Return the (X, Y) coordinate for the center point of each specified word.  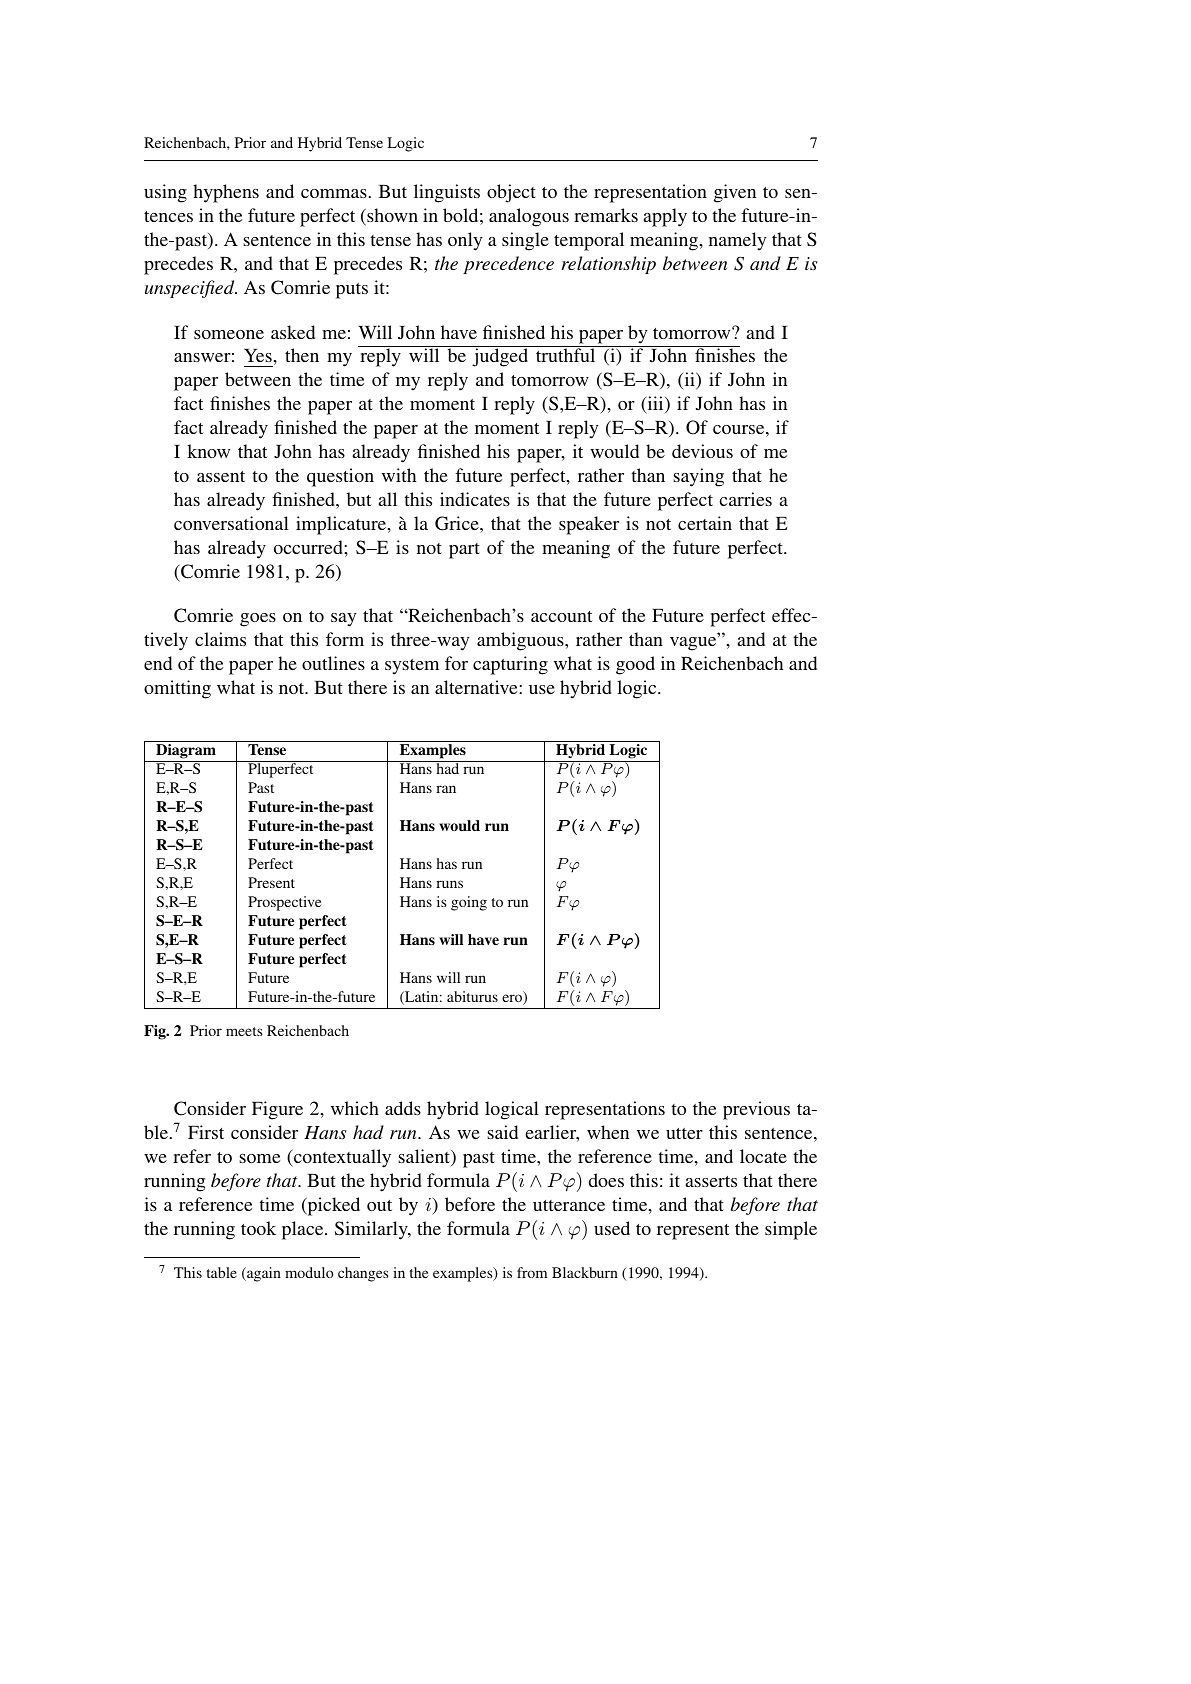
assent (221, 476)
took (258, 1228)
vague (694, 643)
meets (244, 1031)
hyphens (226, 193)
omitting (177, 689)
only (465, 241)
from (532, 1272)
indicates (475, 499)
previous (756, 1110)
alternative (477, 687)
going (469, 903)
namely (737, 241)
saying (698, 477)
